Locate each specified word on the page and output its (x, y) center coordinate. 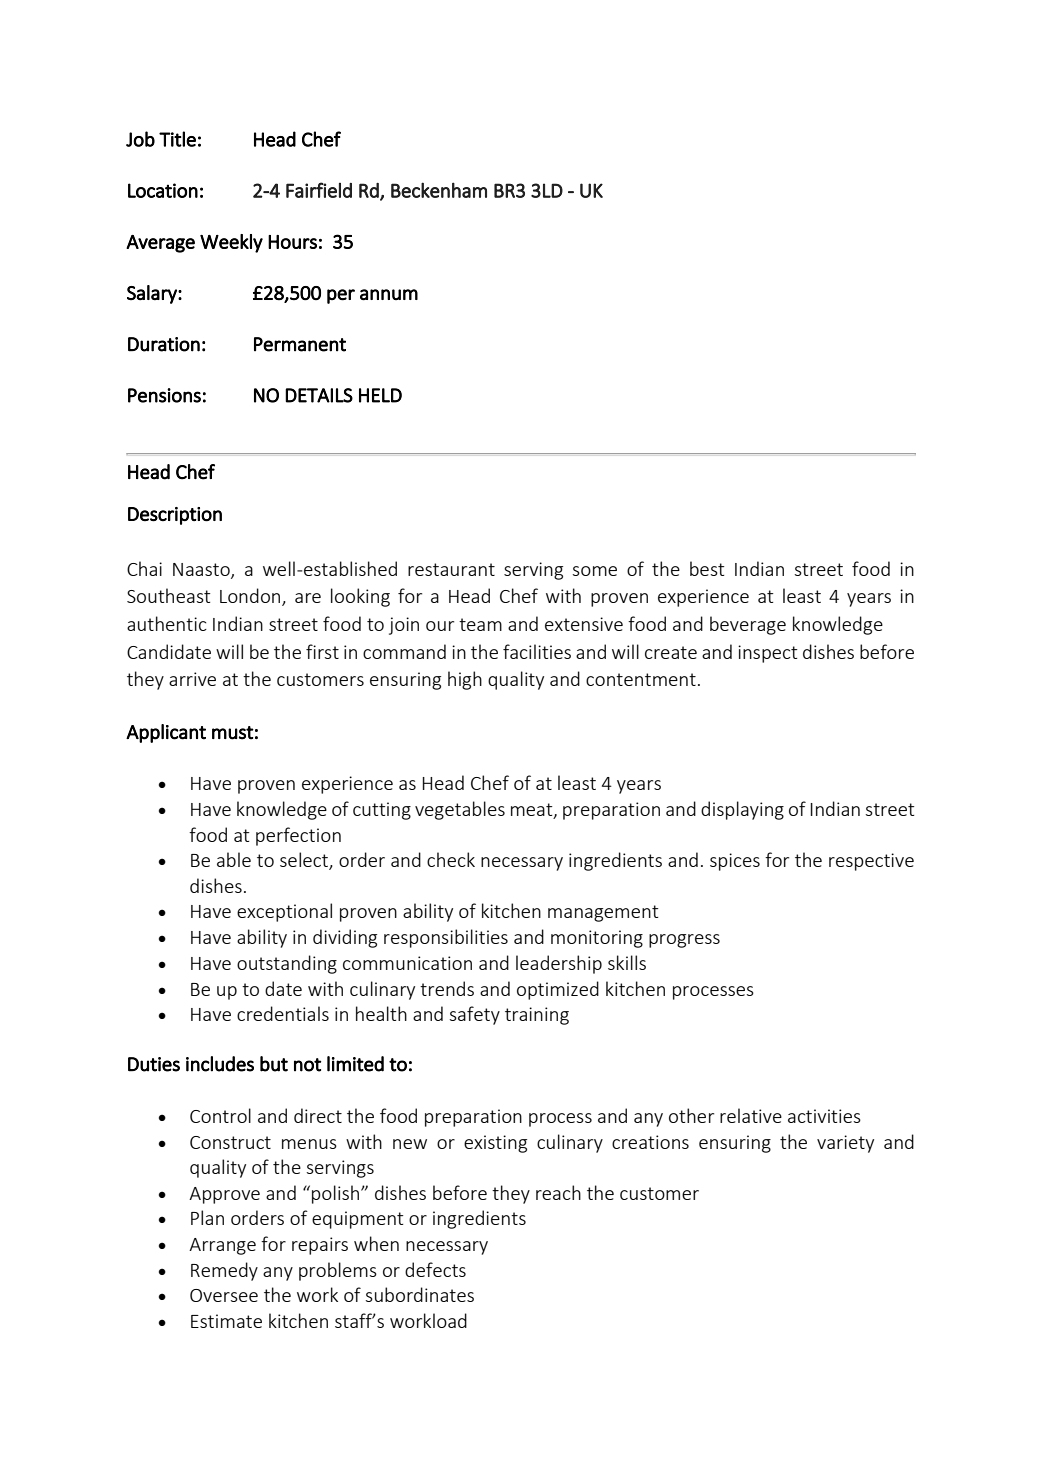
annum (389, 295)
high (465, 680)
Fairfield (319, 190)
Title (177, 139)
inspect (768, 654)
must (233, 733)
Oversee (224, 1295)
